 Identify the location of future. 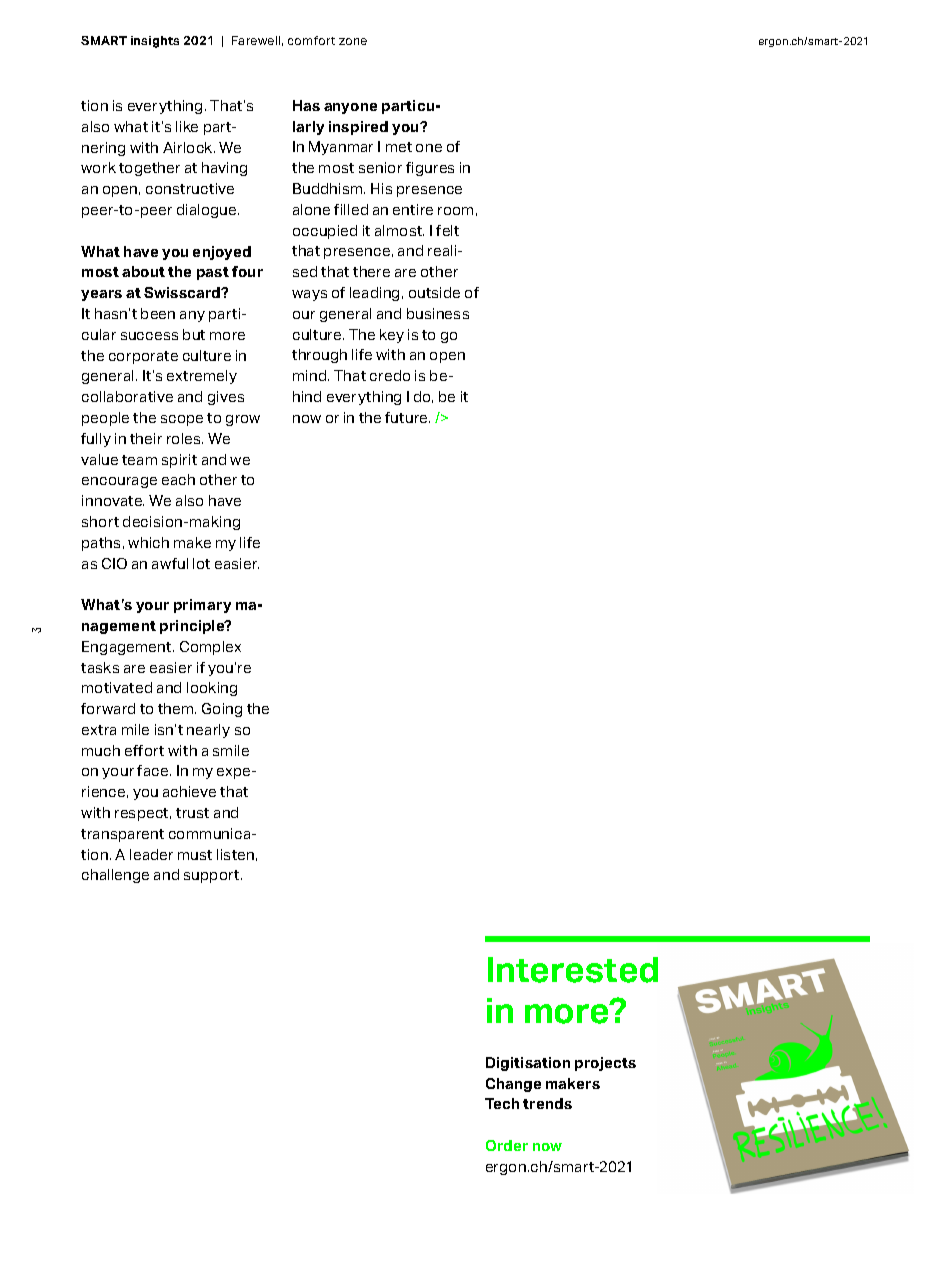
(407, 417).
